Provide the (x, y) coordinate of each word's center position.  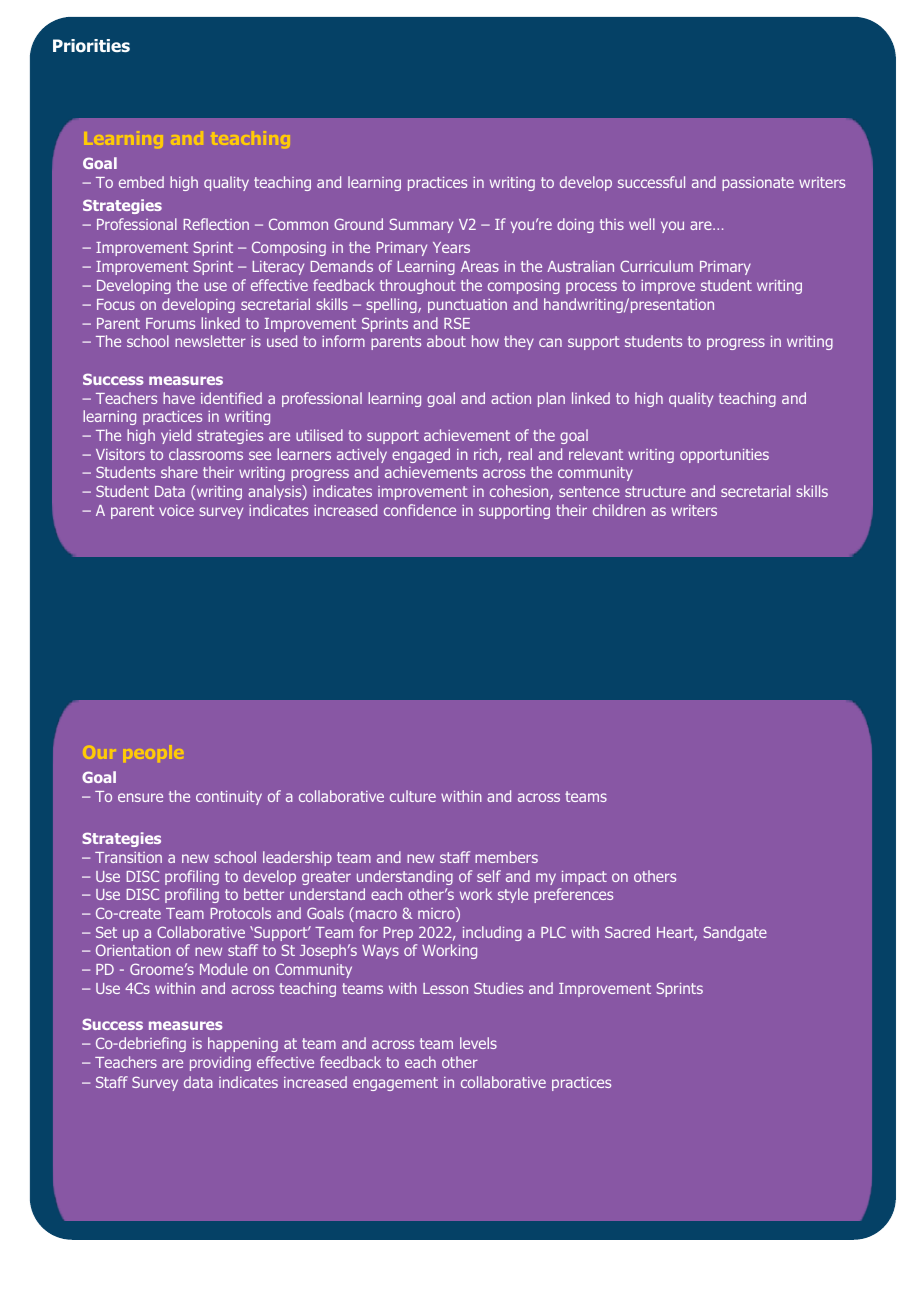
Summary (421, 225)
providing (220, 1063)
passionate (758, 184)
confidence (420, 510)
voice (176, 510)
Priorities (91, 46)
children (619, 510)
